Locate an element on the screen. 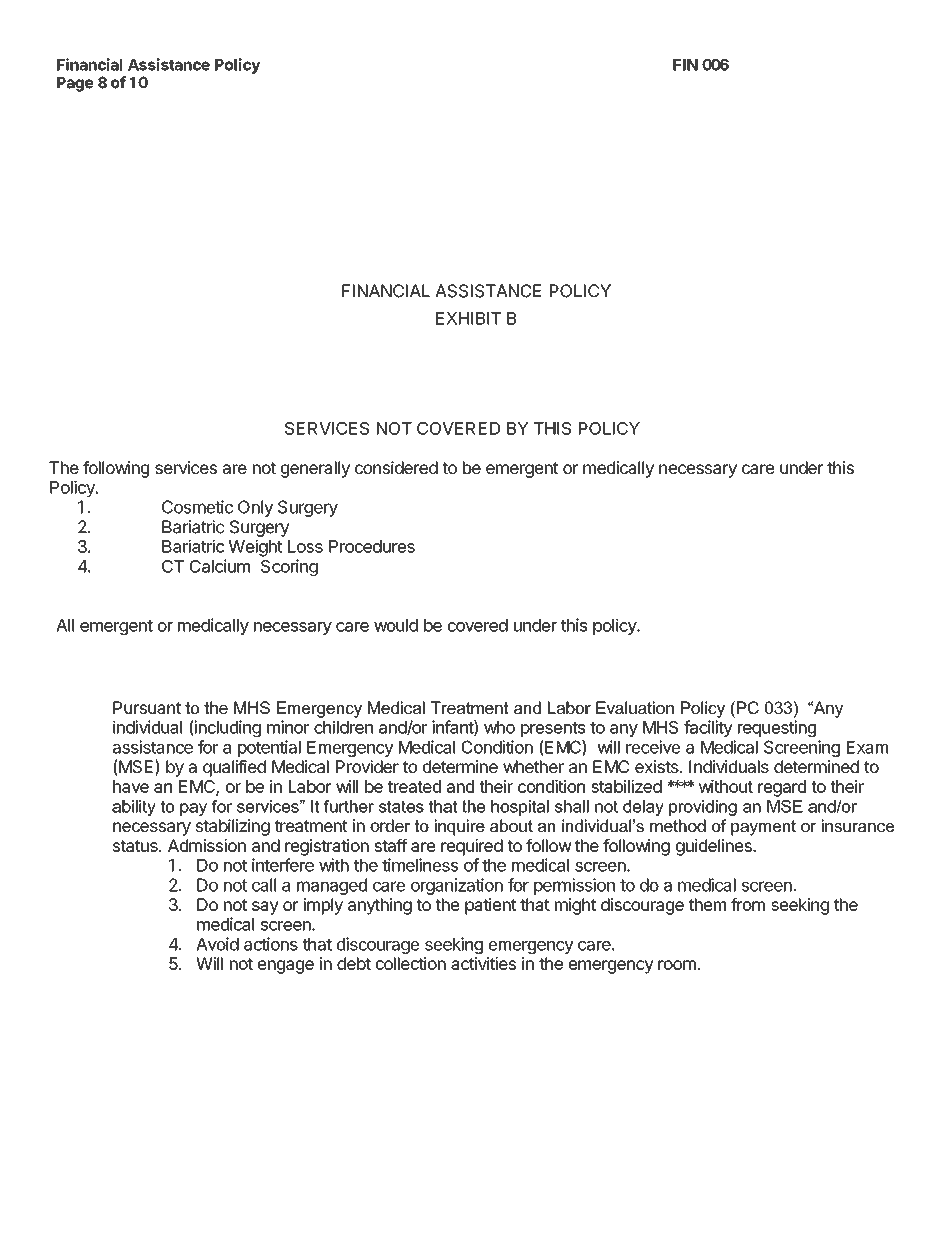 The image size is (952, 1233). activities is located at coordinates (483, 963).
